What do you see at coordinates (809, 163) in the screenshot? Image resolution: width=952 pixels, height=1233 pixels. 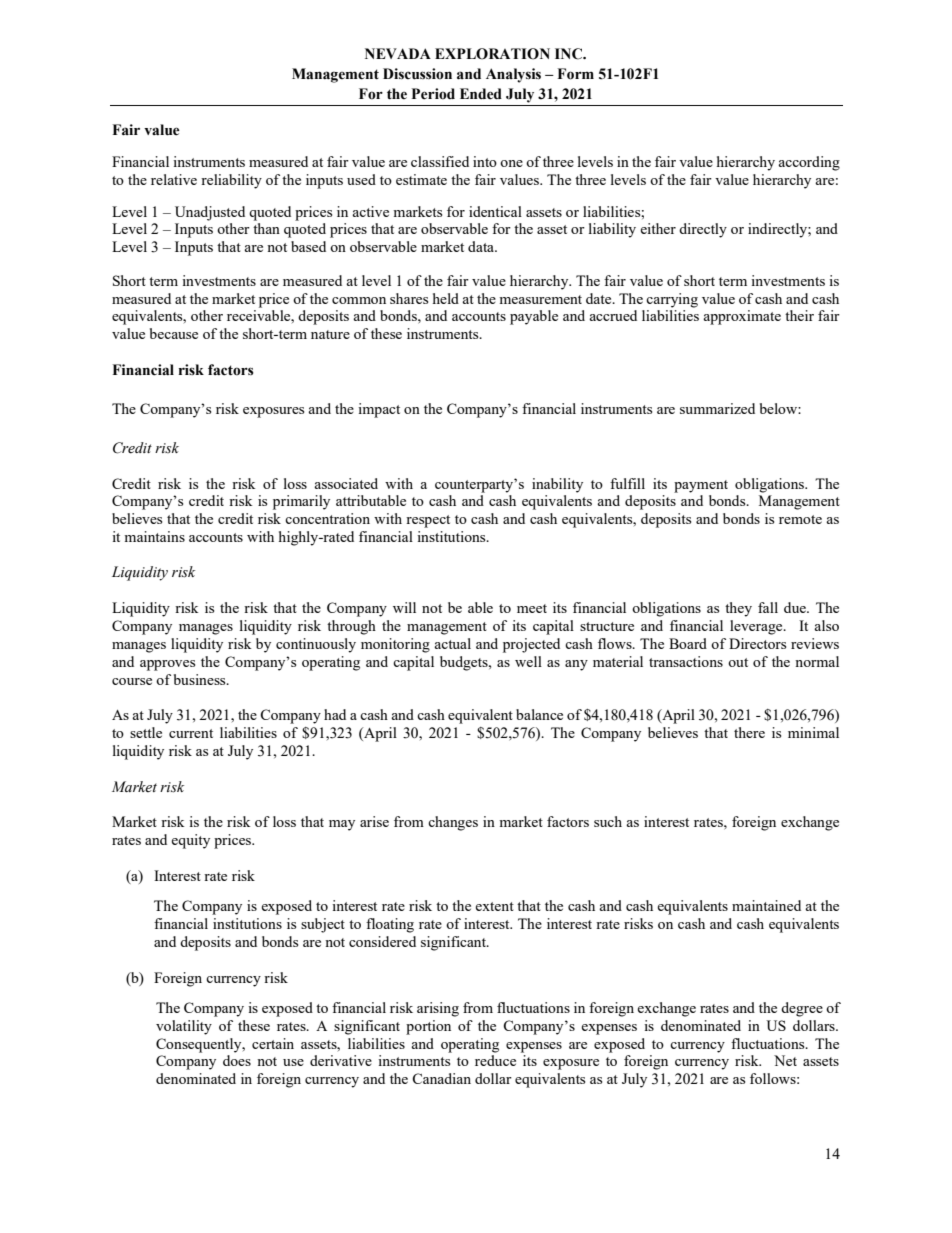 I see `according` at bounding box center [809, 163].
